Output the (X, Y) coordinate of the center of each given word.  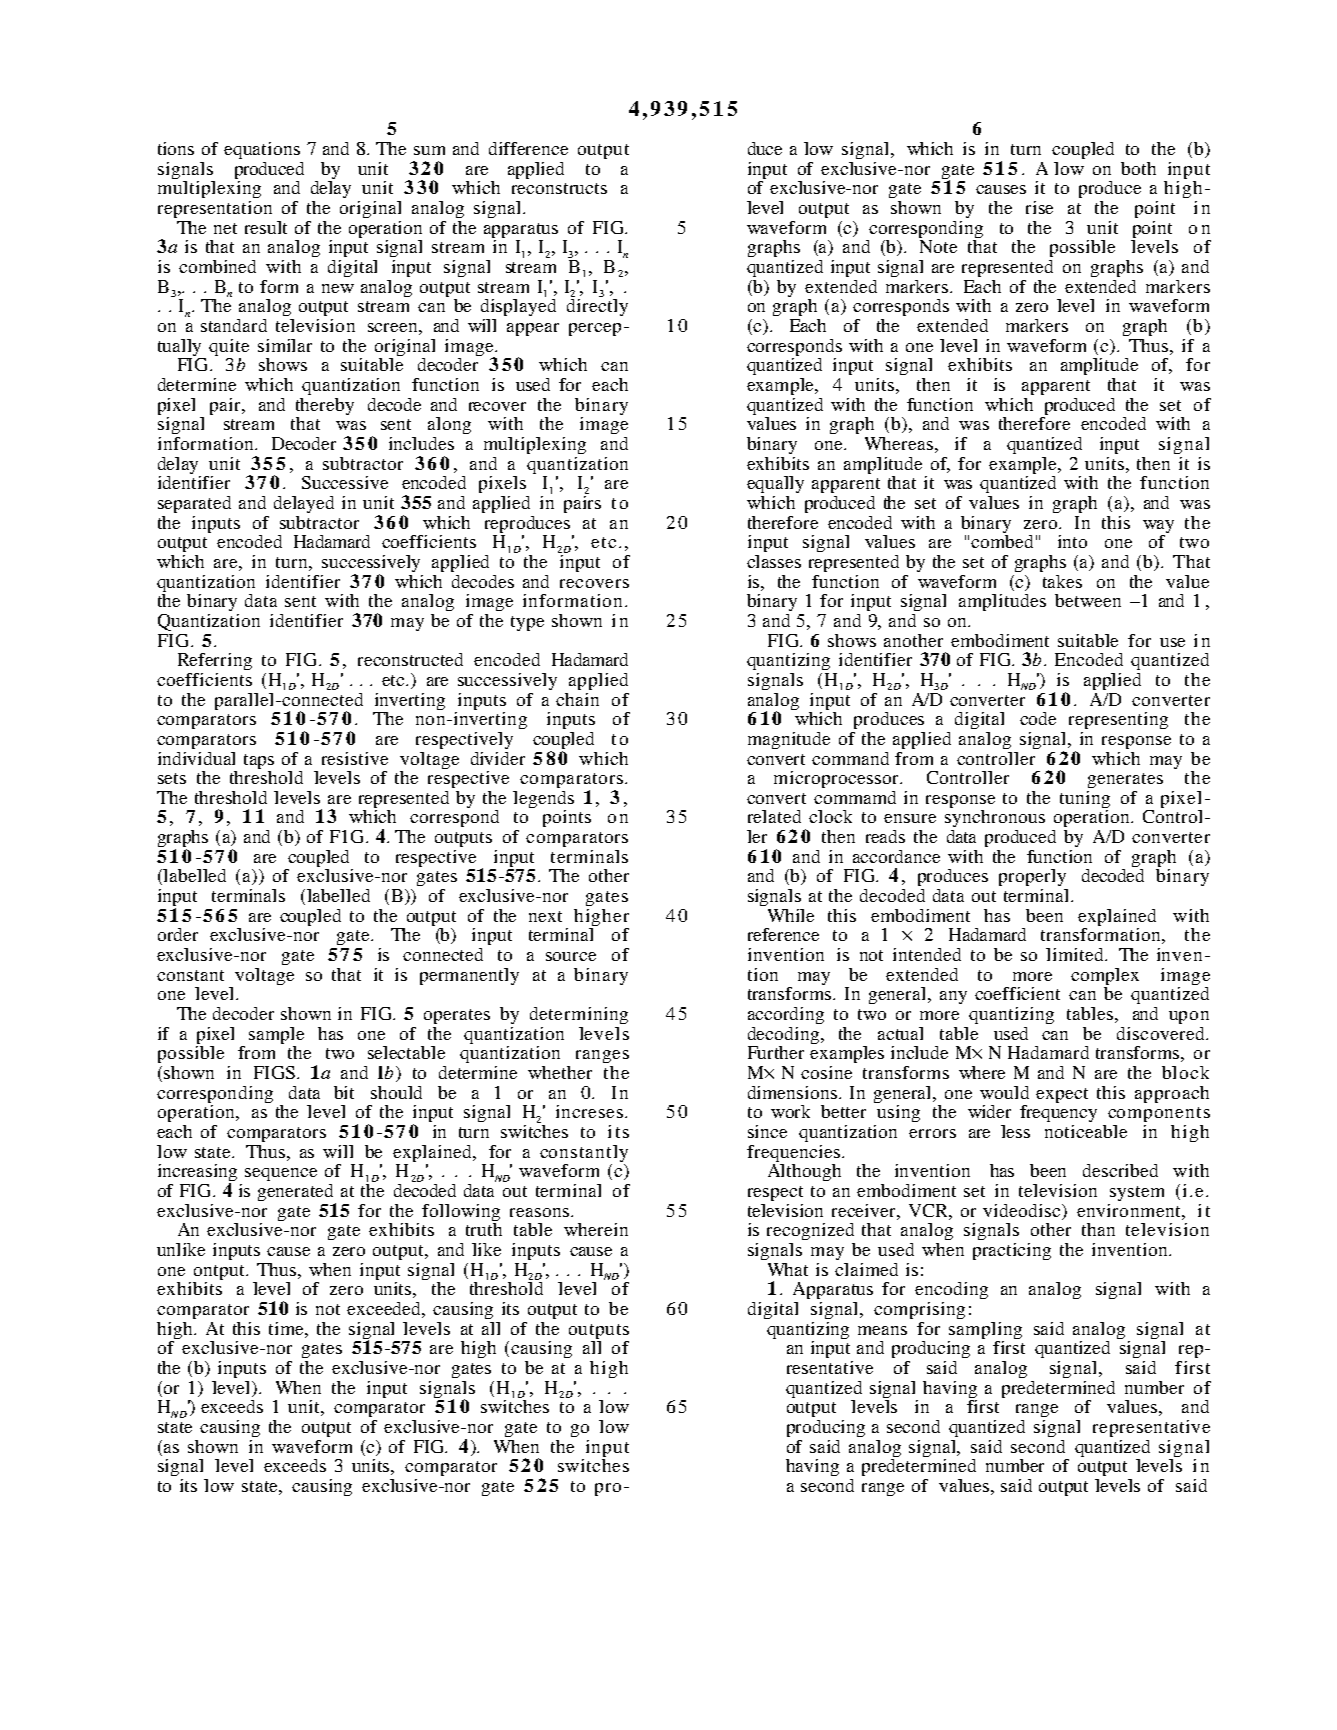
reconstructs (559, 188)
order (178, 934)
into (1072, 541)
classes (774, 561)
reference (783, 934)
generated (297, 1194)
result (266, 227)
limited (1076, 954)
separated (194, 504)
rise (1039, 207)
